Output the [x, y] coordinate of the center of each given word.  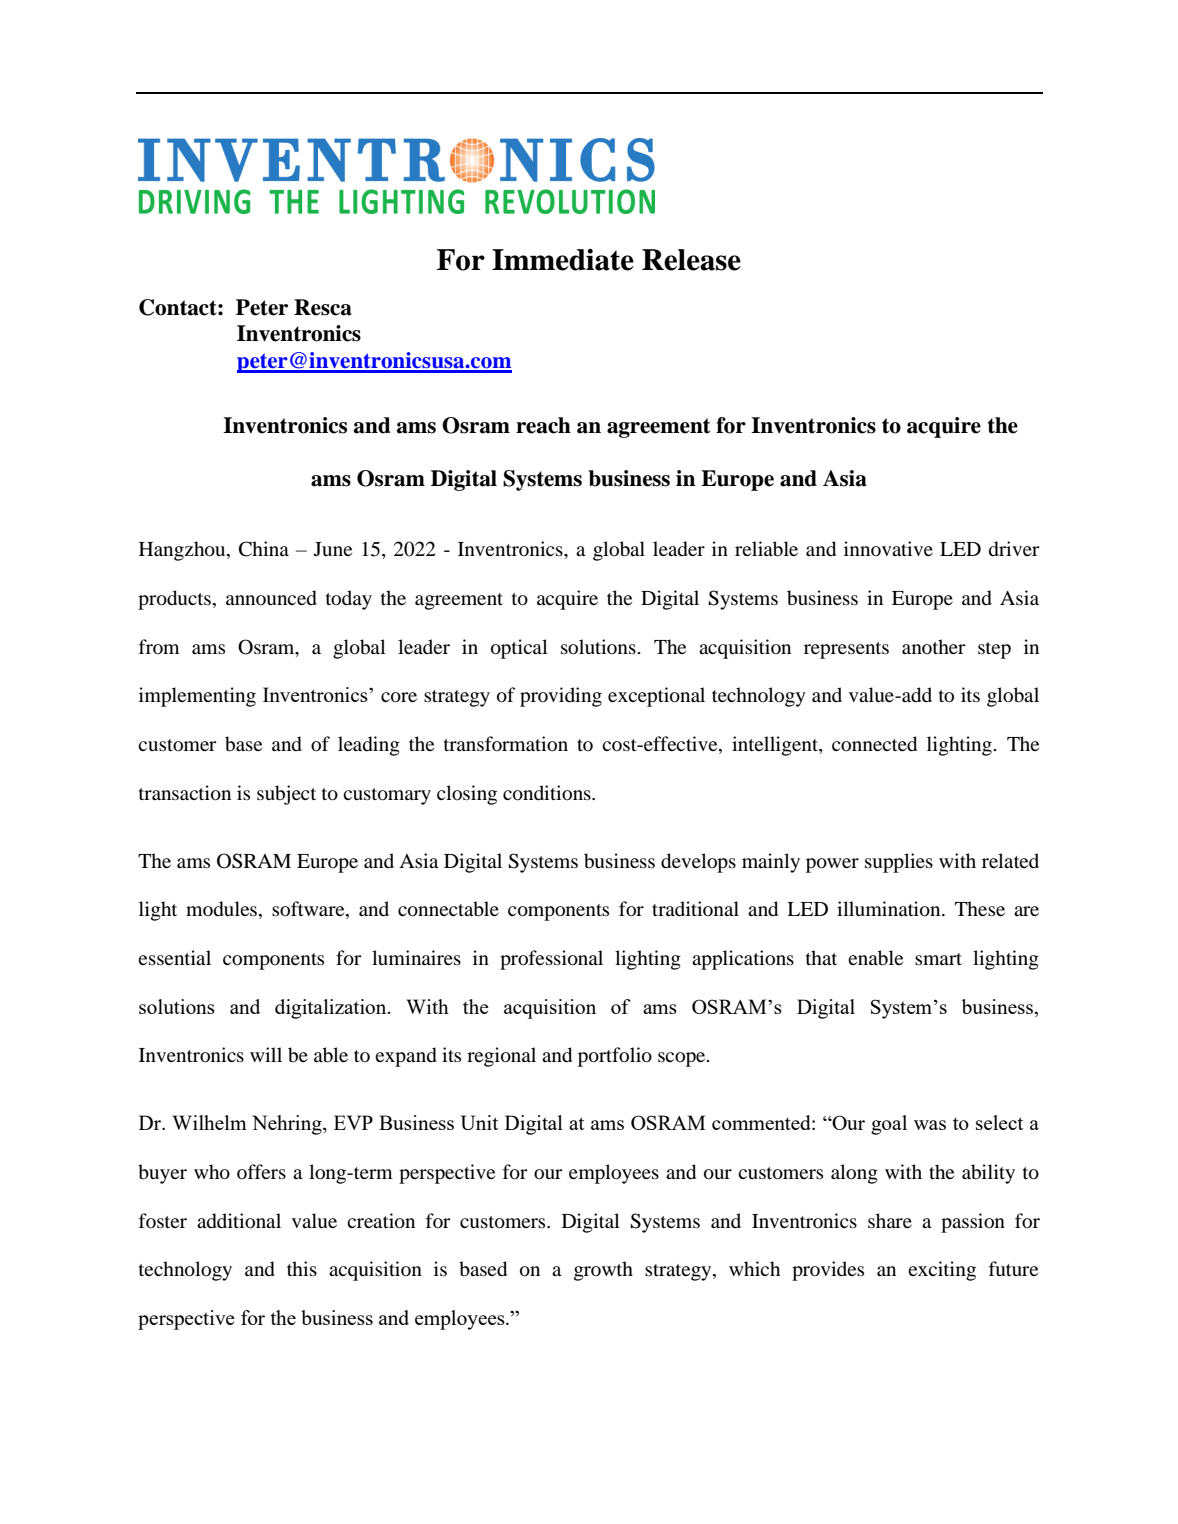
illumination [890, 909]
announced [271, 598]
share [890, 1220]
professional [551, 960]
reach [543, 425]
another [934, 646]
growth [603, 1271]
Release [691, 260]
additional [239, 1221]
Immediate [563, 260]
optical [519, 649]
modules [223, 910]
